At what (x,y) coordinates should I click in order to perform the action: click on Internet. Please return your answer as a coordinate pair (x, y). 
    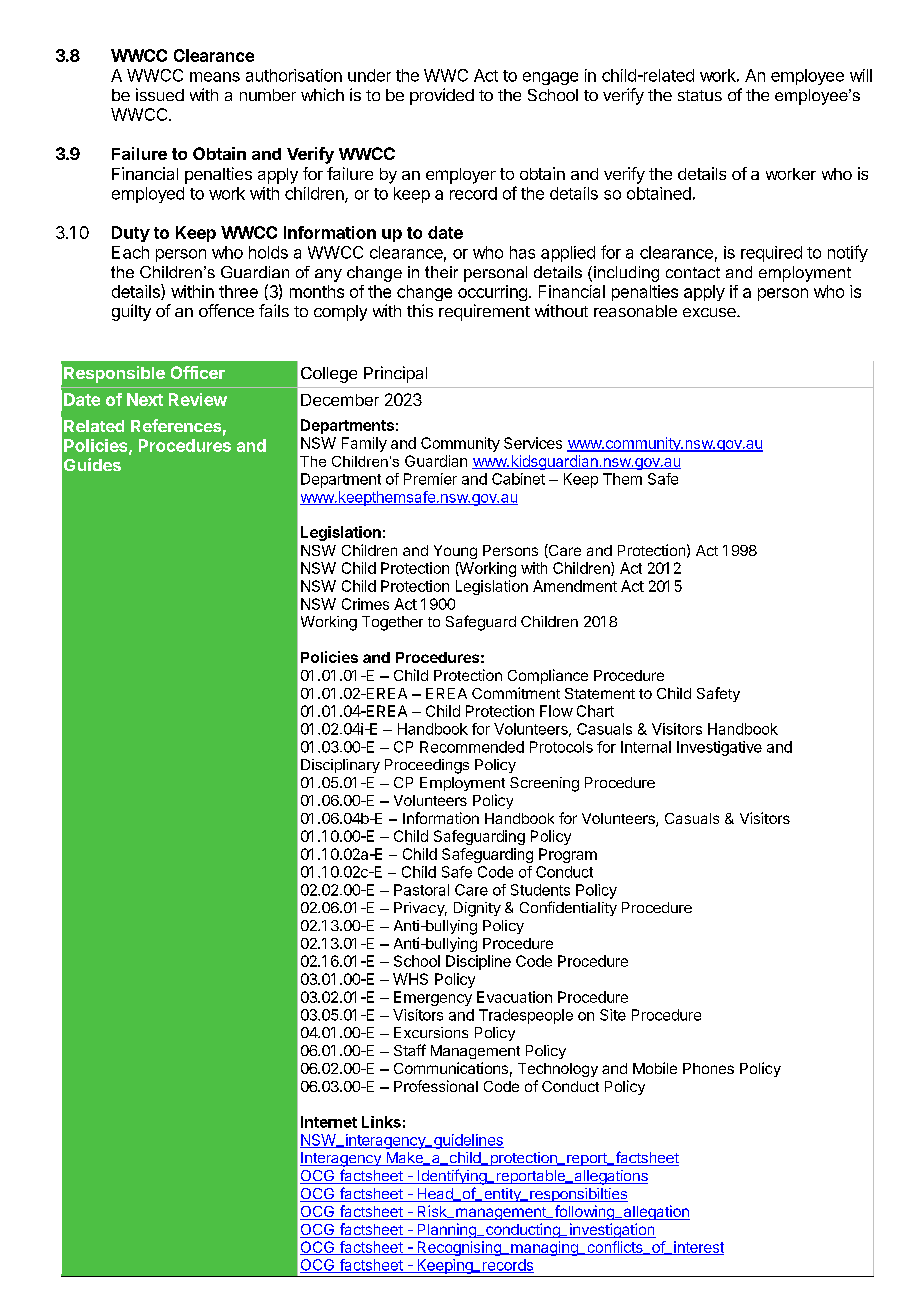
    Looking at the image, I should click on (329, 1122).
